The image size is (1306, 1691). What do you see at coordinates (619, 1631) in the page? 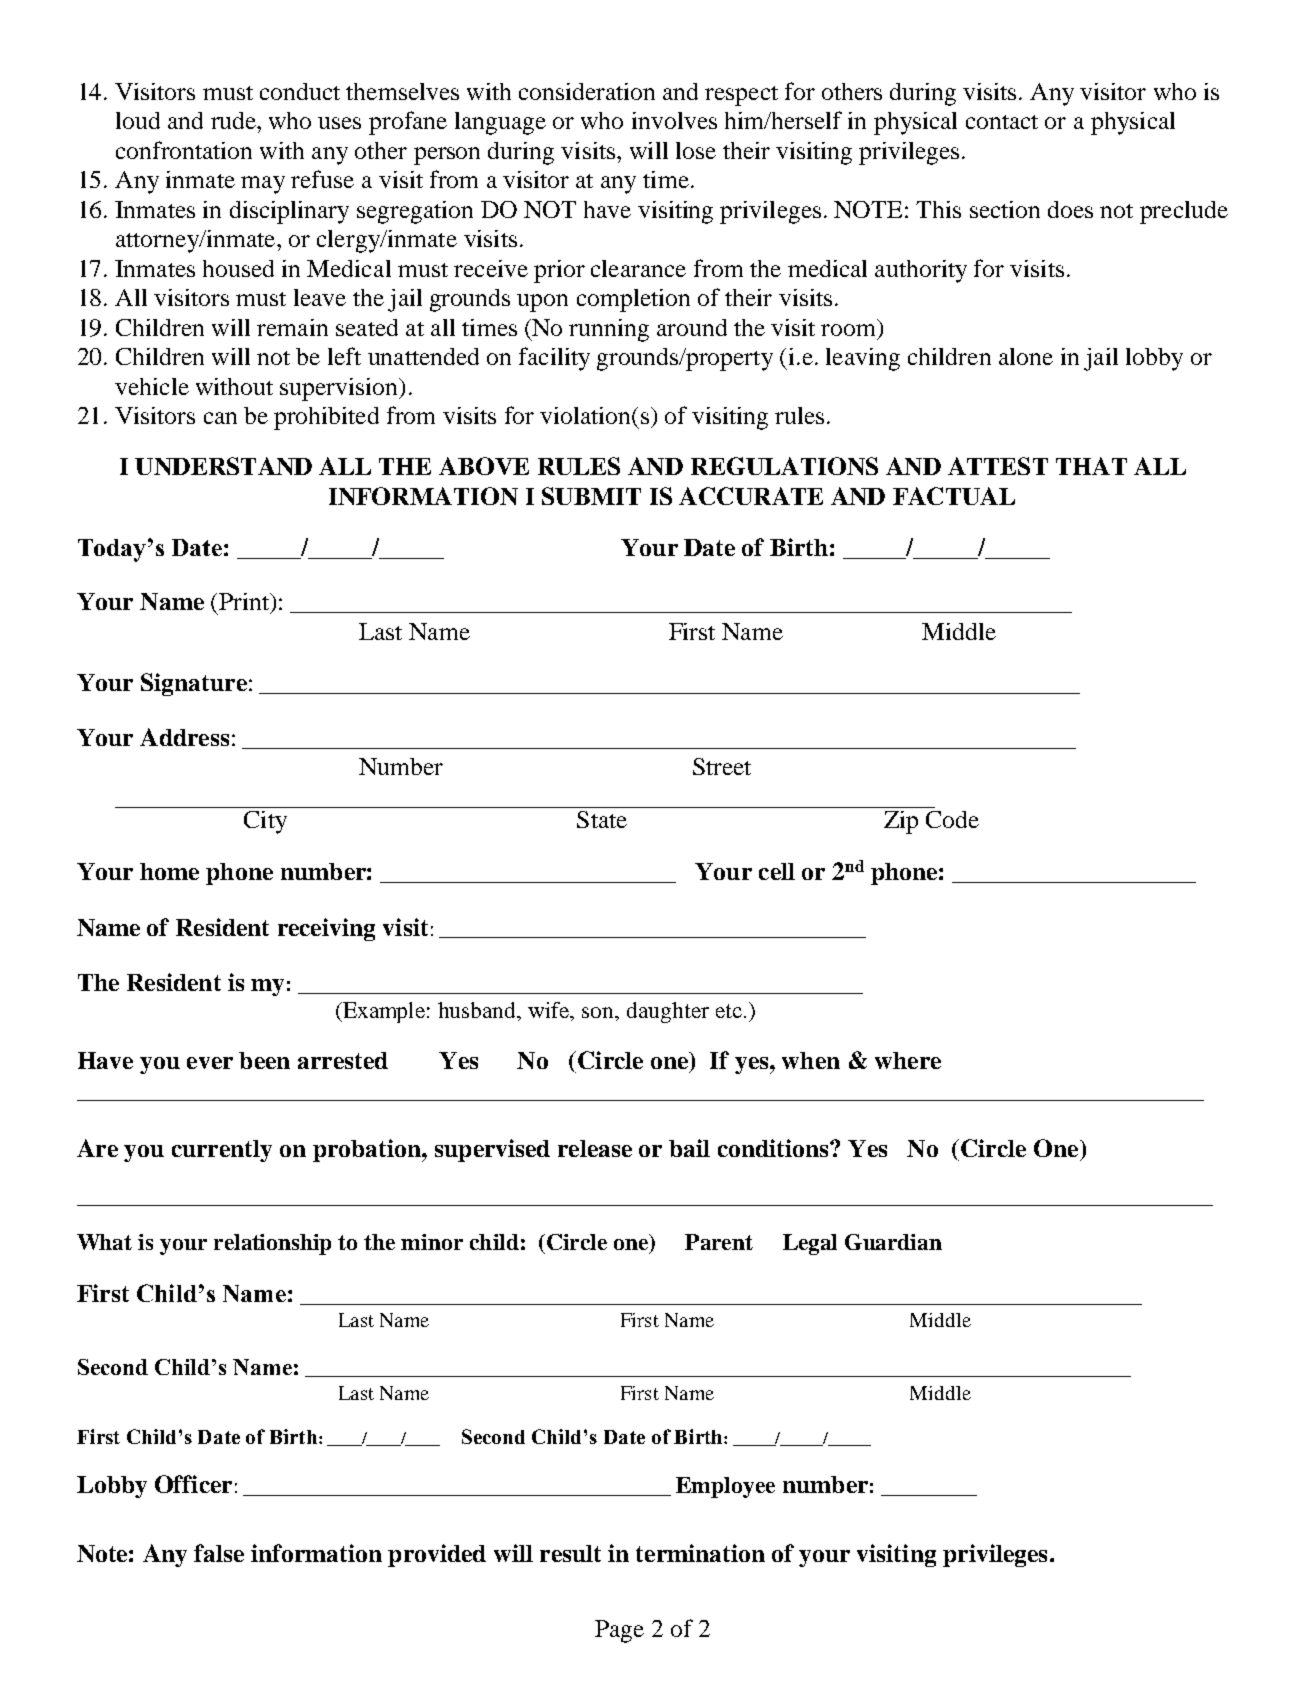
I see `Page` at bounding box center [619, 1631].
